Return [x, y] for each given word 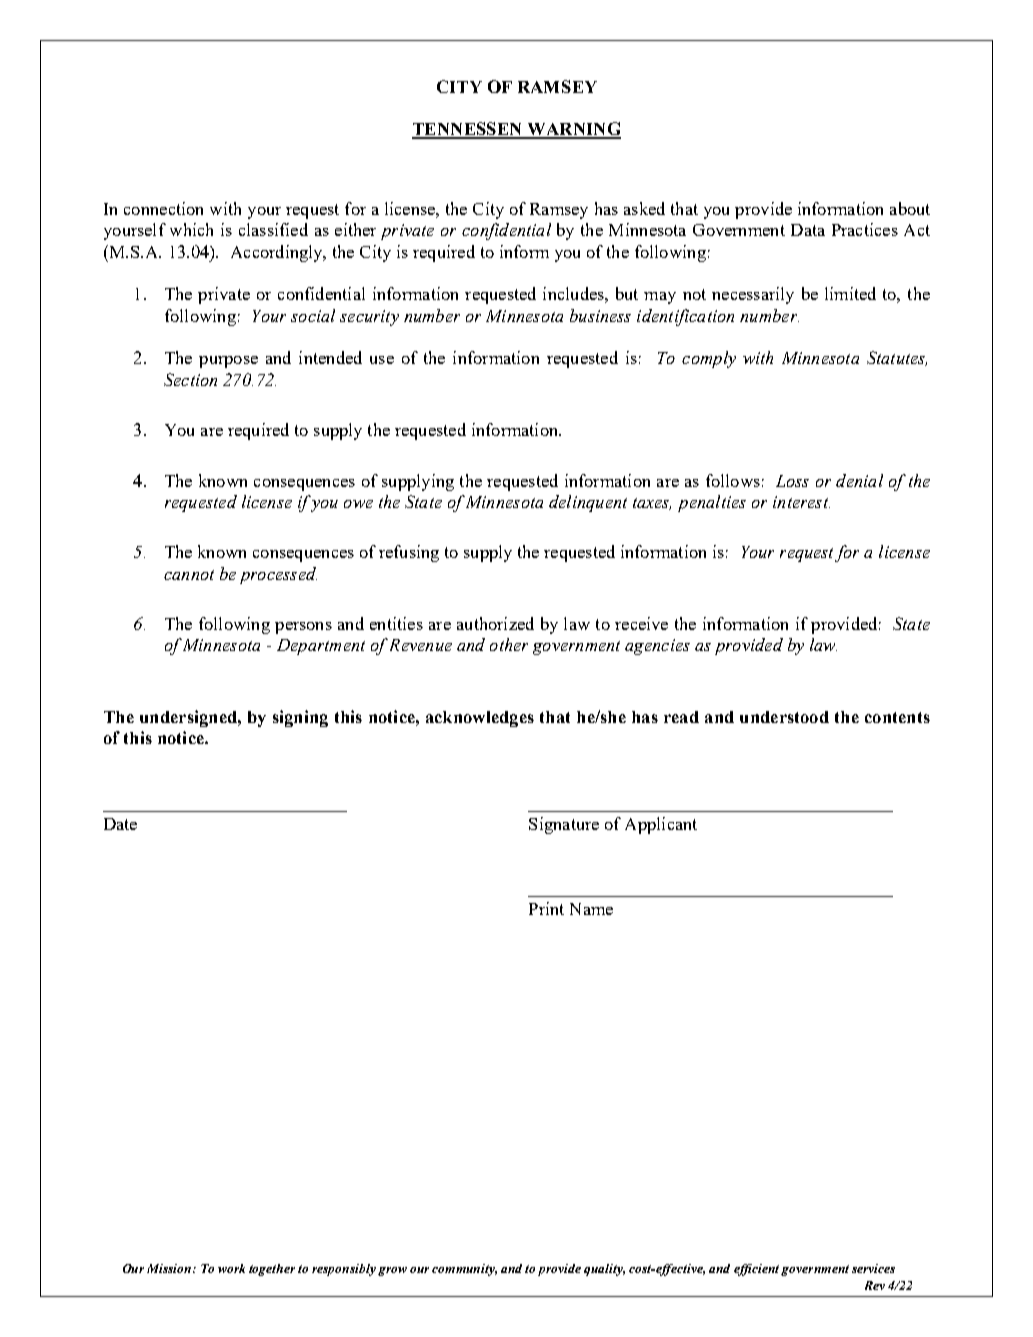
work [231, 1268]
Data [808, 230]
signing [300, 718]
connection [163, 208]
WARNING [573, 130]
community [464, 1270]
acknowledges [480, 719]
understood [784, 717]
